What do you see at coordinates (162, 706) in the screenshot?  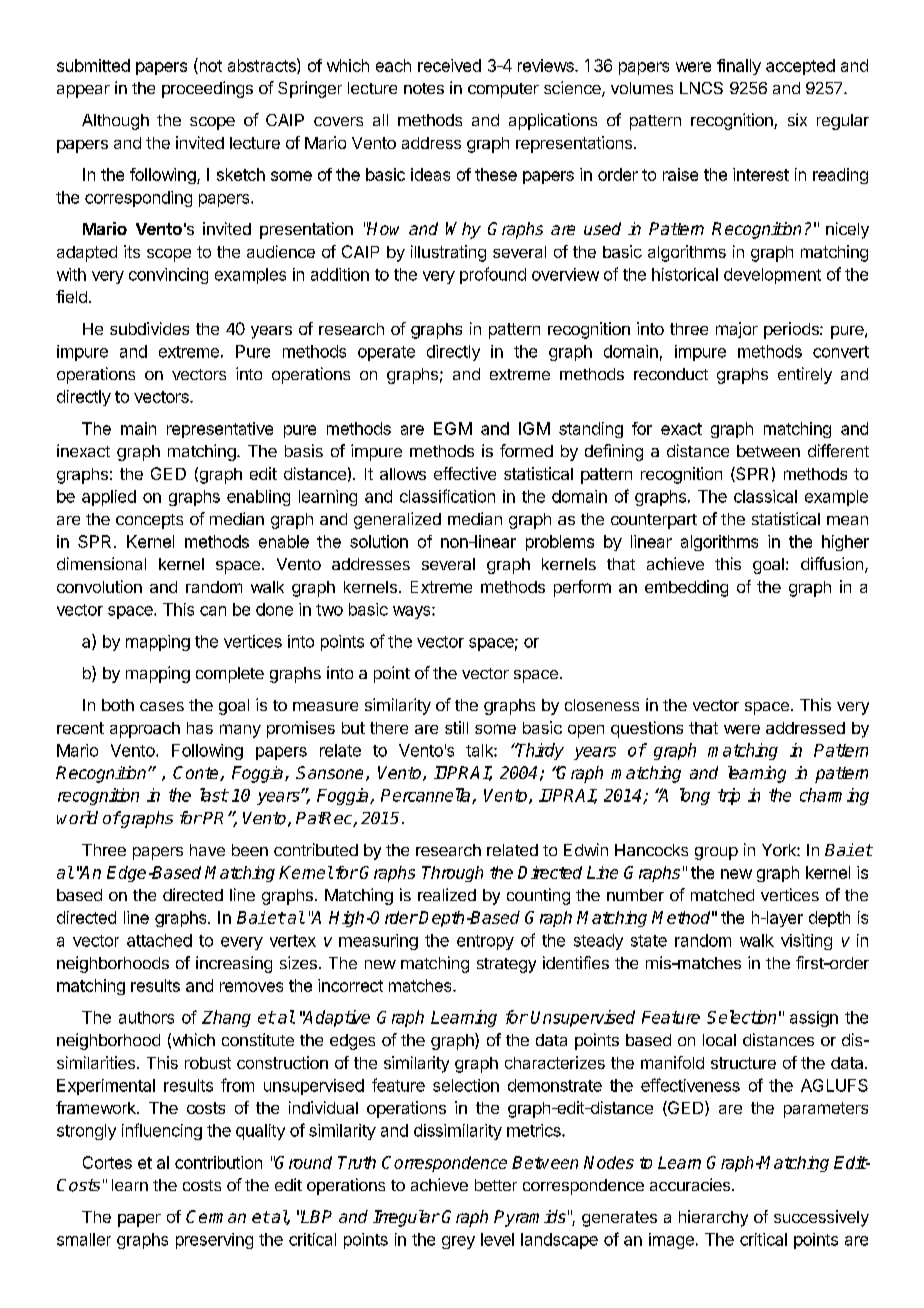 I see `cases` at bounding box center [162, 706].
